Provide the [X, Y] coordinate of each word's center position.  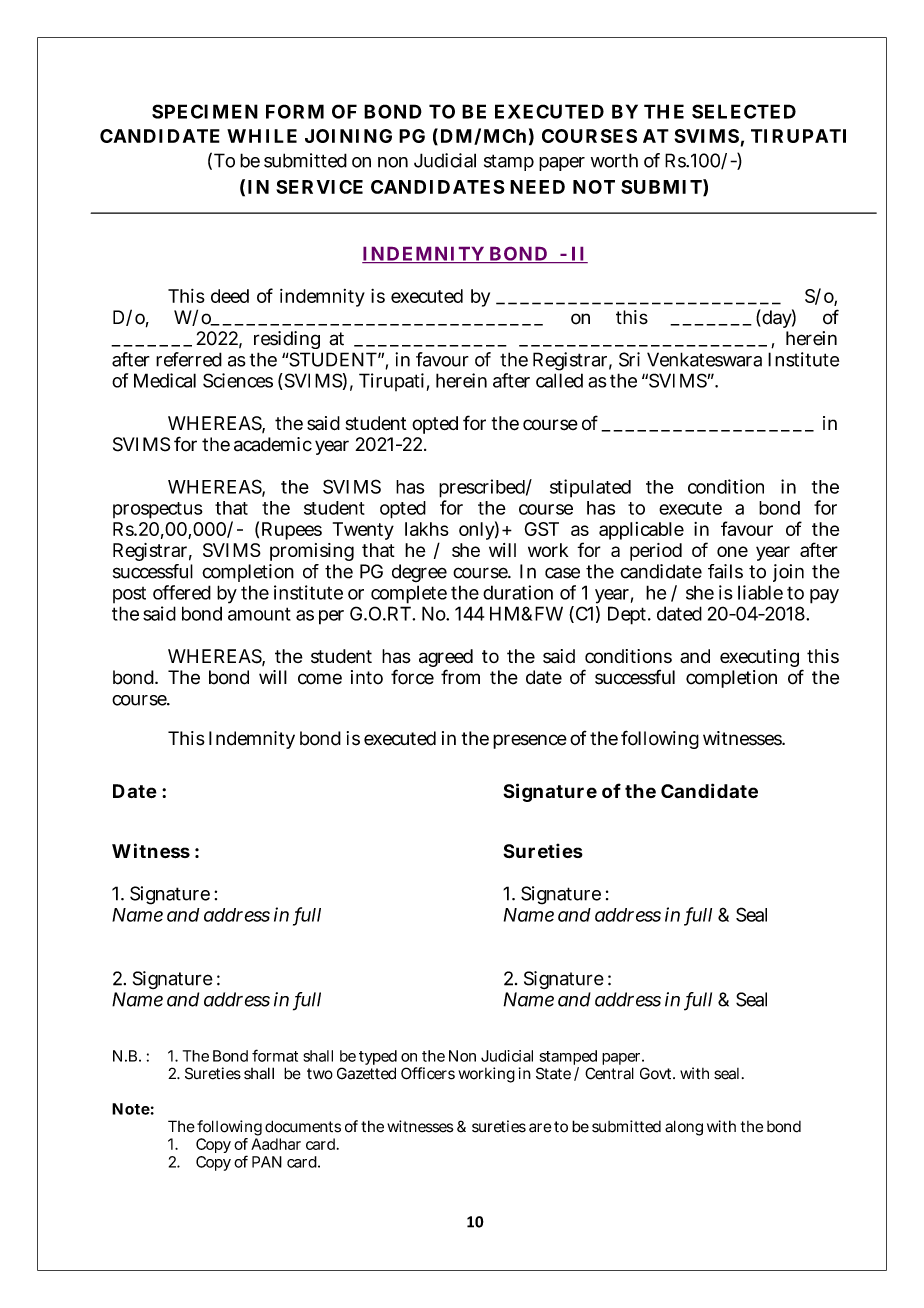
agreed [446, 659]
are [540, 1128]
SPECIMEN [205, 111]
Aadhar [276, 1144]
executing [759, 658]
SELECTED [744, 111]
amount [259, 614]
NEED [537, 187]
